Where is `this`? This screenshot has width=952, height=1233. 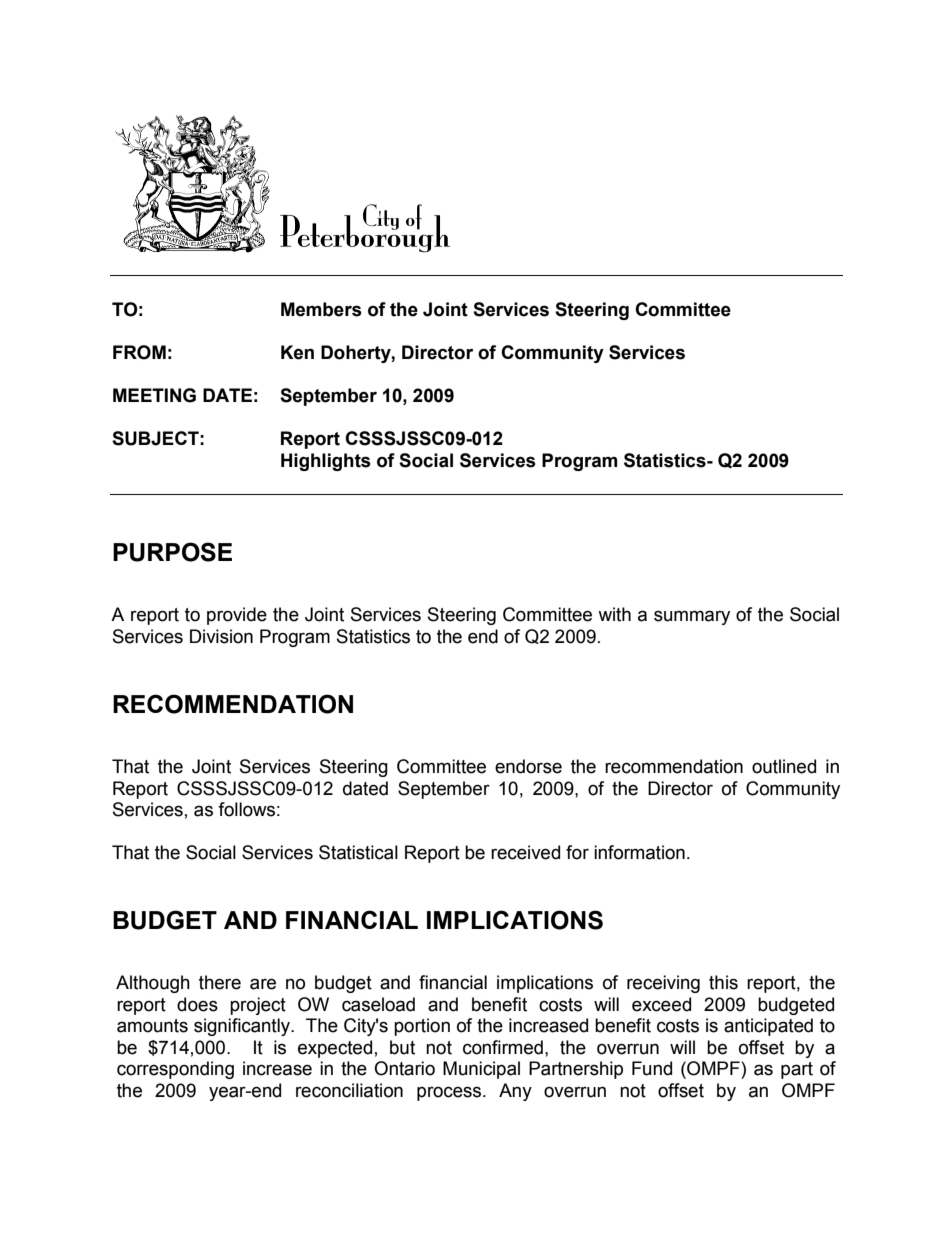 this is located at coordinates (723, 982).
